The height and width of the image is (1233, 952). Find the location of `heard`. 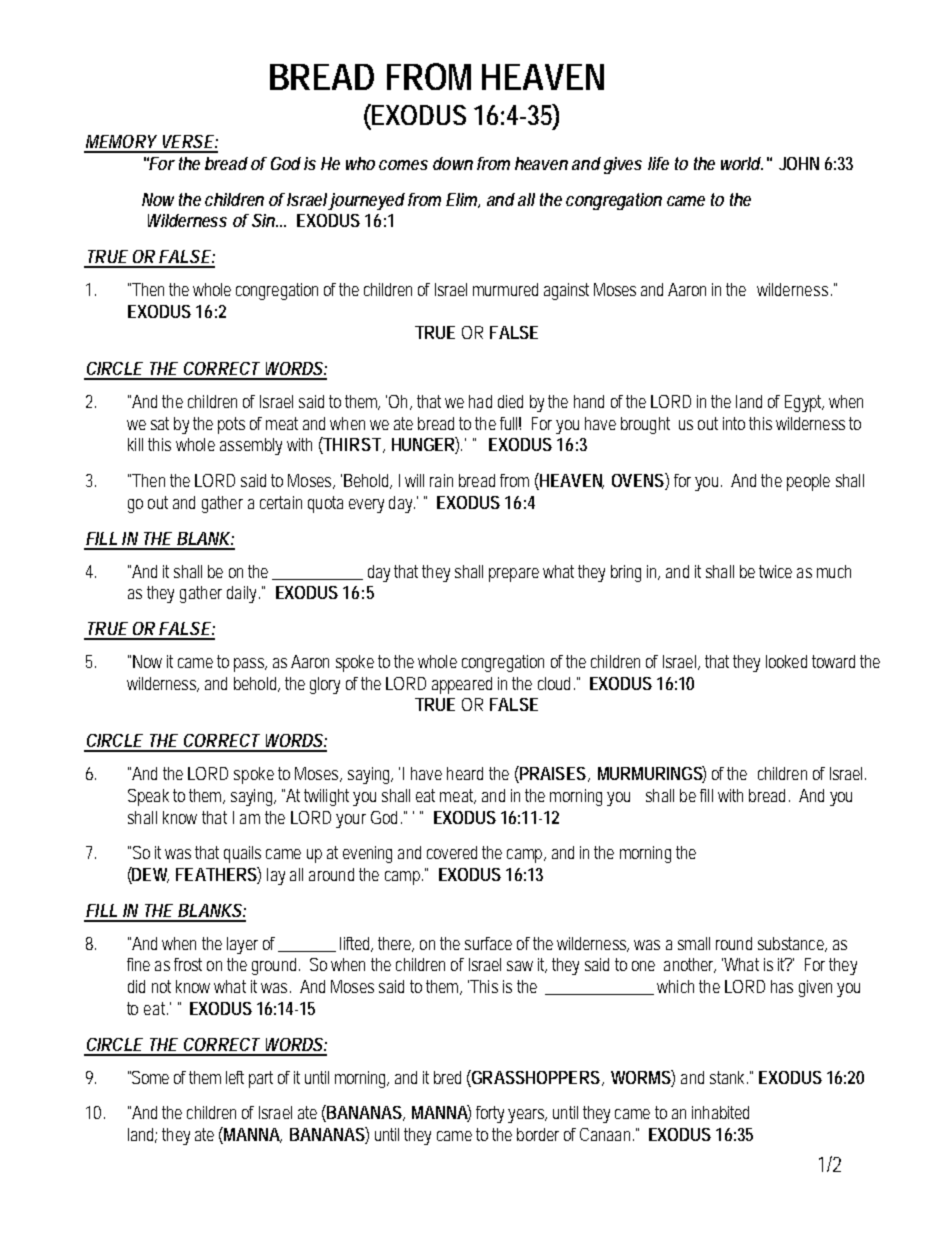

heard is located at coordinates (465, 773).
